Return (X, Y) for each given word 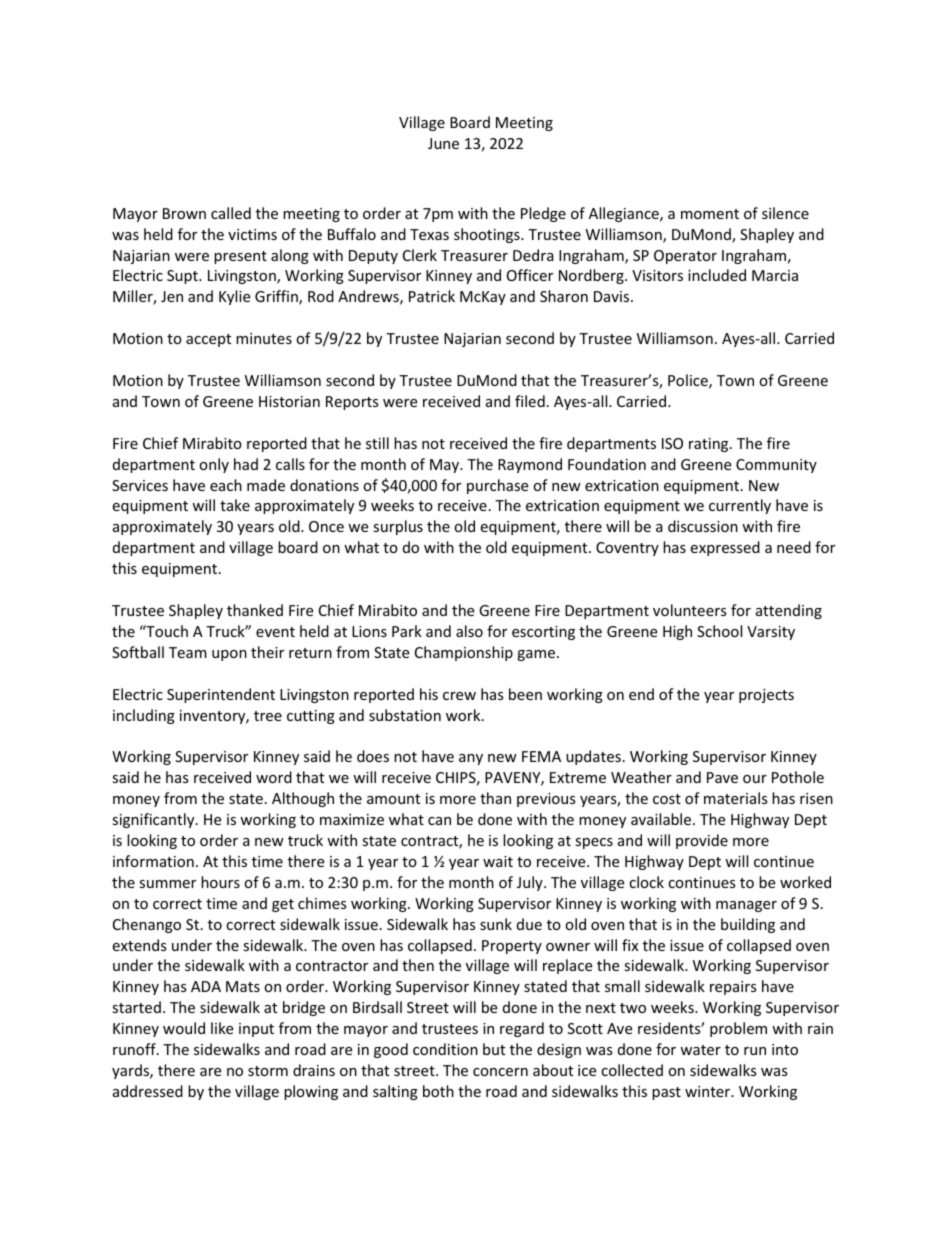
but (494, 1049)
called (231, 213)
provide (702, 841)
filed (530, 401)
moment (710, 214)
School (719, 631)
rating (710, 445)
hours (220, 882)
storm (268, 1071)
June (443, 143)
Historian (289, 401)
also (469, 631)
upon (229, 655)
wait (498, 861)
